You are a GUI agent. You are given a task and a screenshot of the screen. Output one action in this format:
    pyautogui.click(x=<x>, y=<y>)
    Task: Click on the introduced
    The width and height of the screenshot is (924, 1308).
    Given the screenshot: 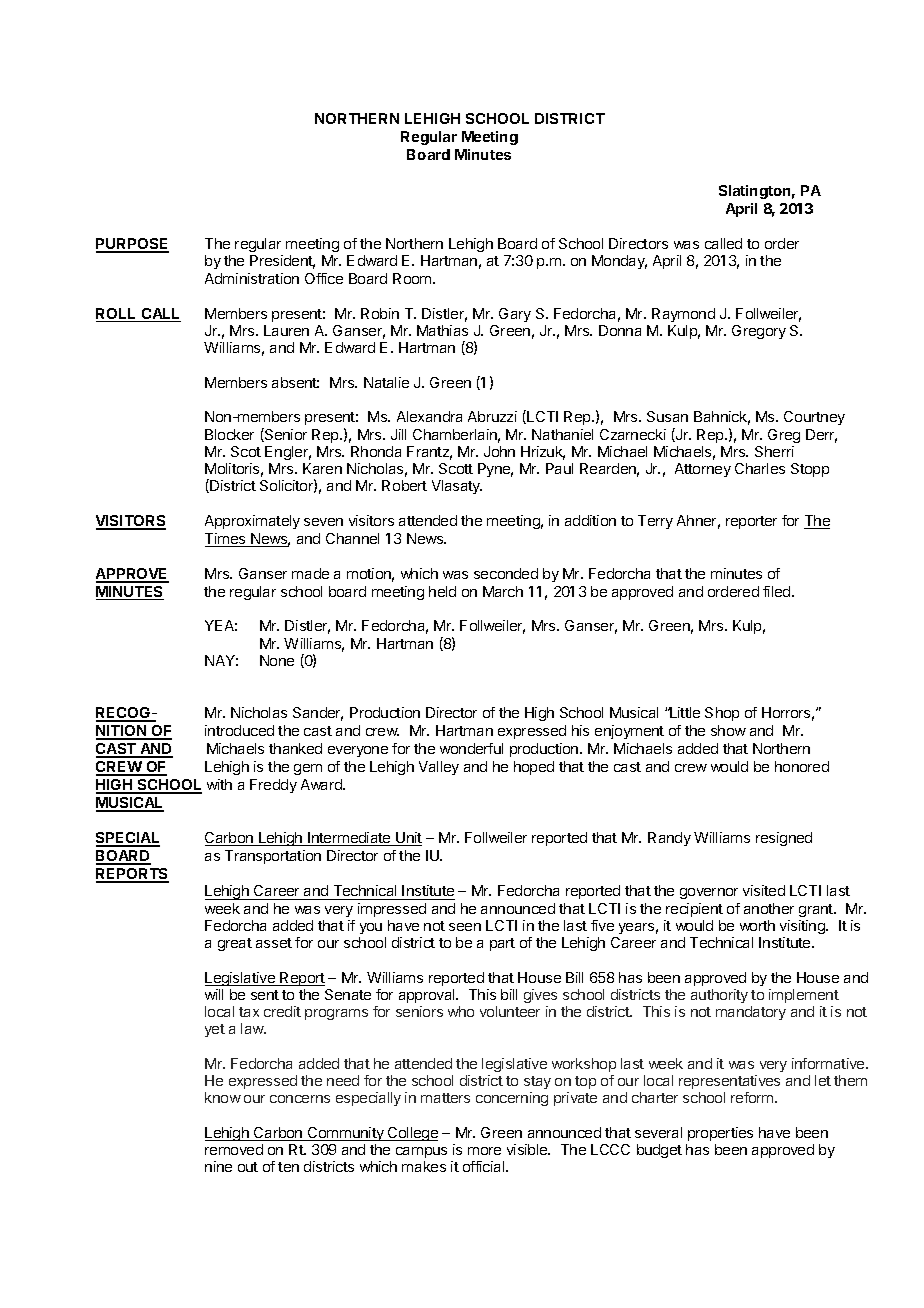 What is the action you would take?
    pyautogui.click(x=239, y=730)
